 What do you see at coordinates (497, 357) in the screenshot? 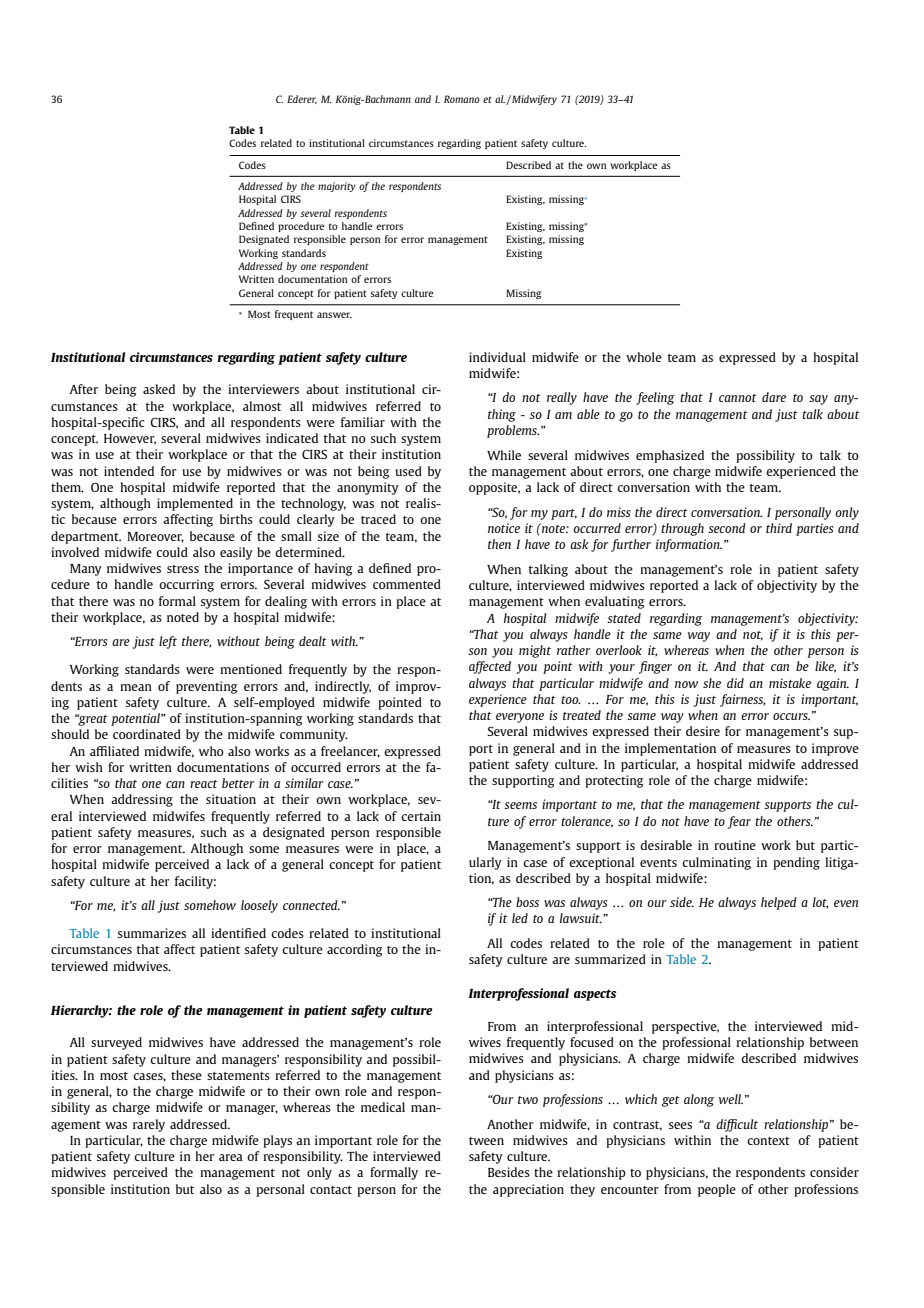
I see `individual` at bounding box center [497, 357].
